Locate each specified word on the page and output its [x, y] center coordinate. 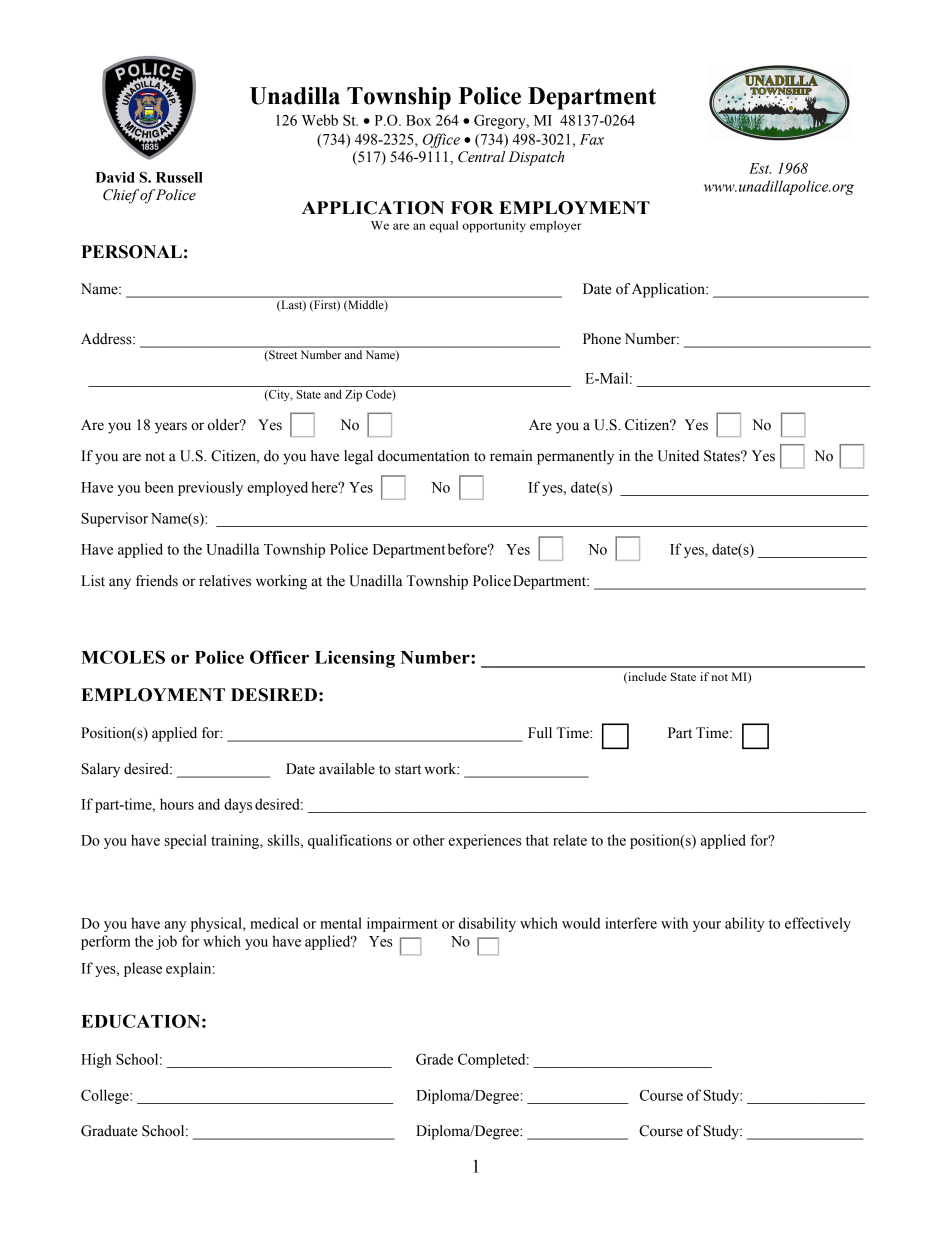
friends [157, 581]
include [646, 677]
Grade [434, 1059]
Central [481, 157]
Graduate [109, 1131]
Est [760, 168]
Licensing [355, 659]
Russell [179, 177]
